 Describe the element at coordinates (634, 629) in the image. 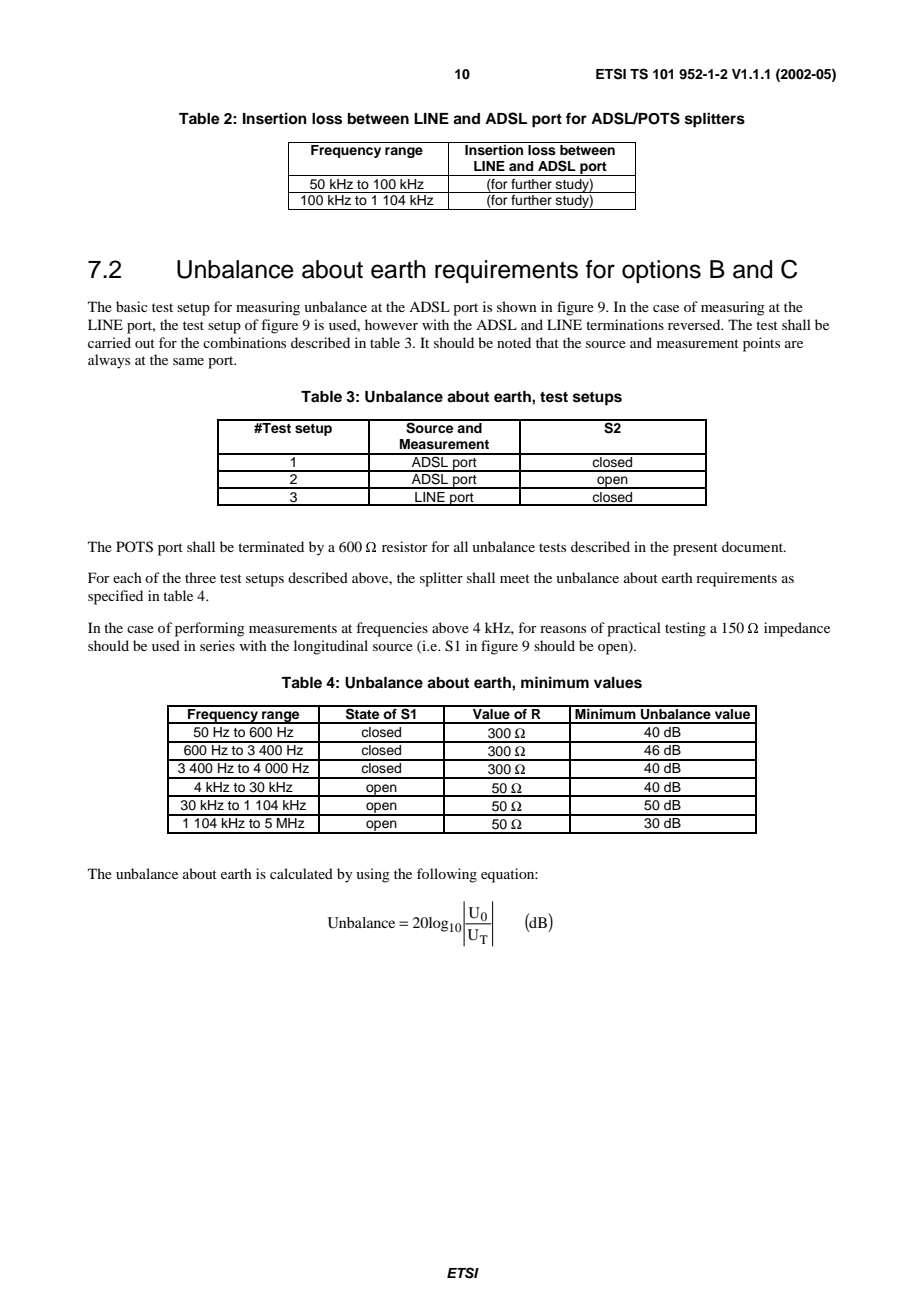

I see `practical` at that location.
